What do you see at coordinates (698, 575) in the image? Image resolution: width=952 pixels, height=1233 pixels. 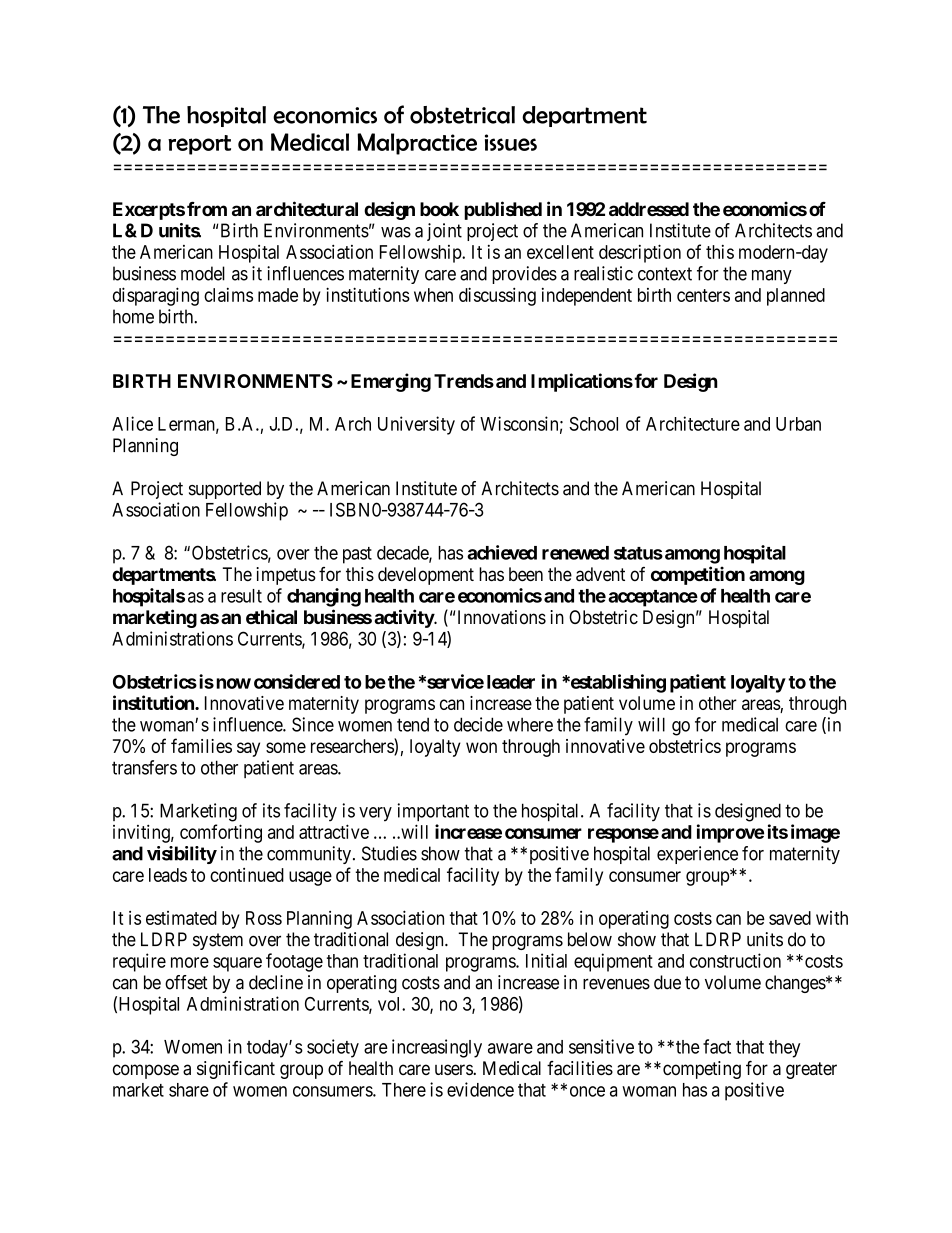 I see `competition` at bounding box center [698, 575].
